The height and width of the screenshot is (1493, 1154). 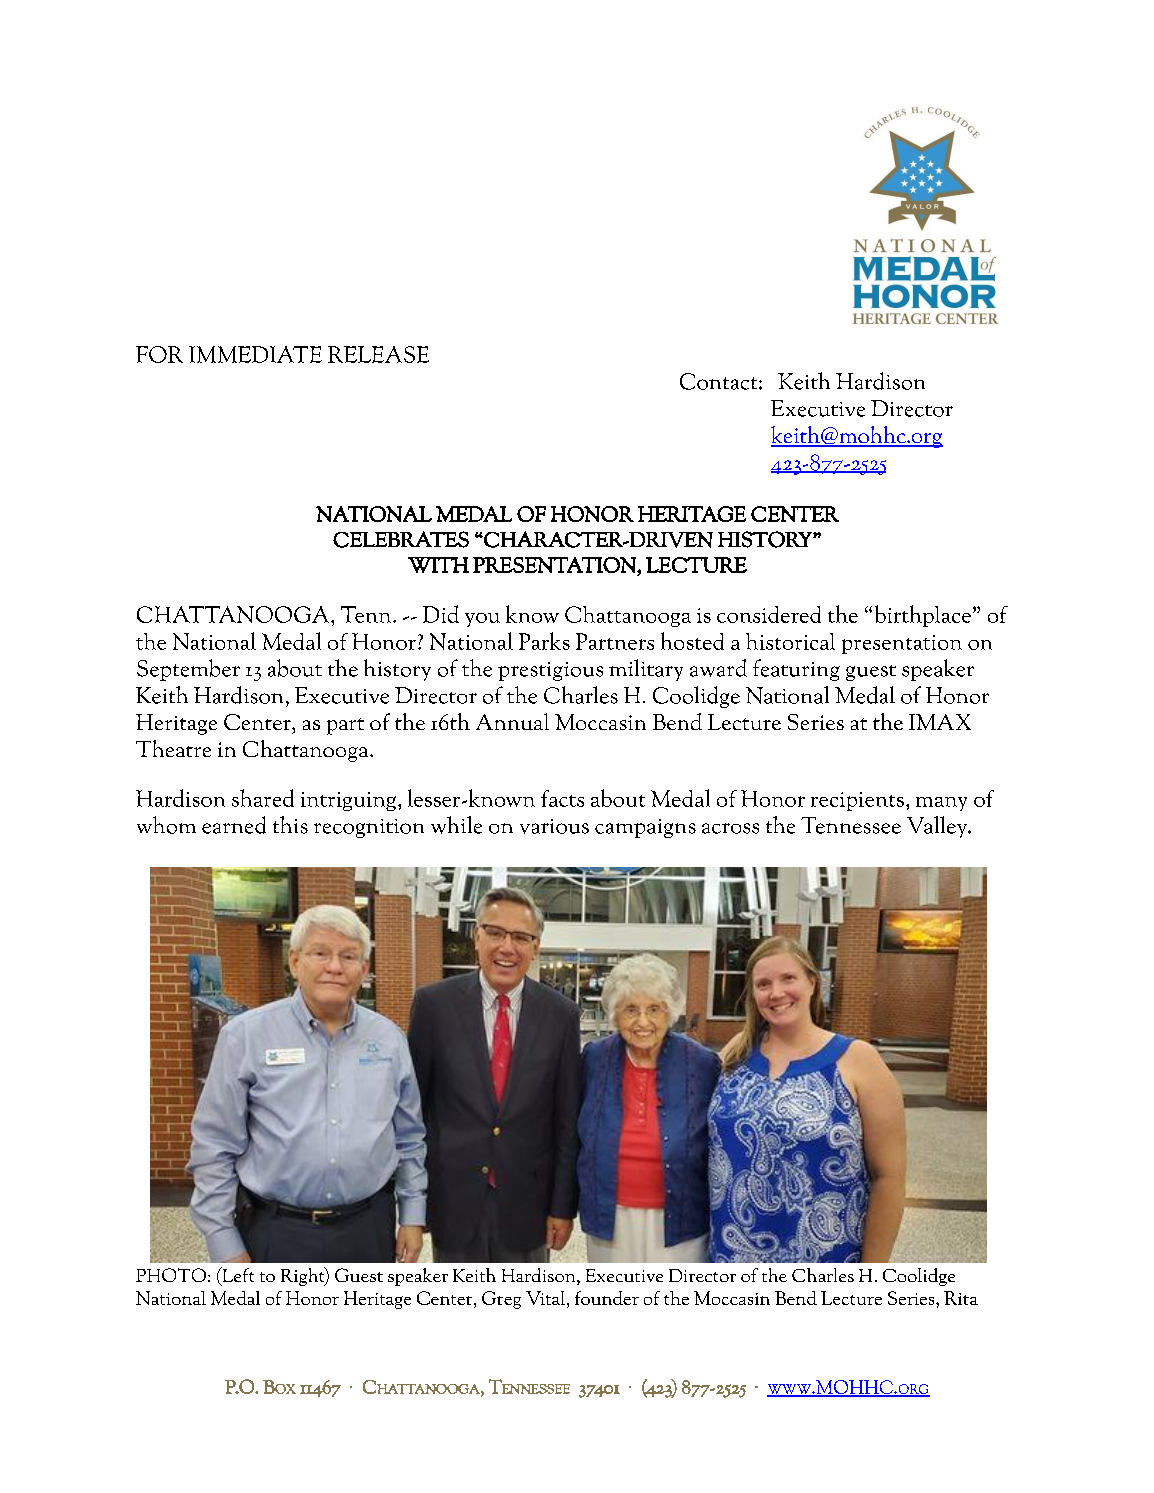 I want to click on various, so click(x=554, y=826).
